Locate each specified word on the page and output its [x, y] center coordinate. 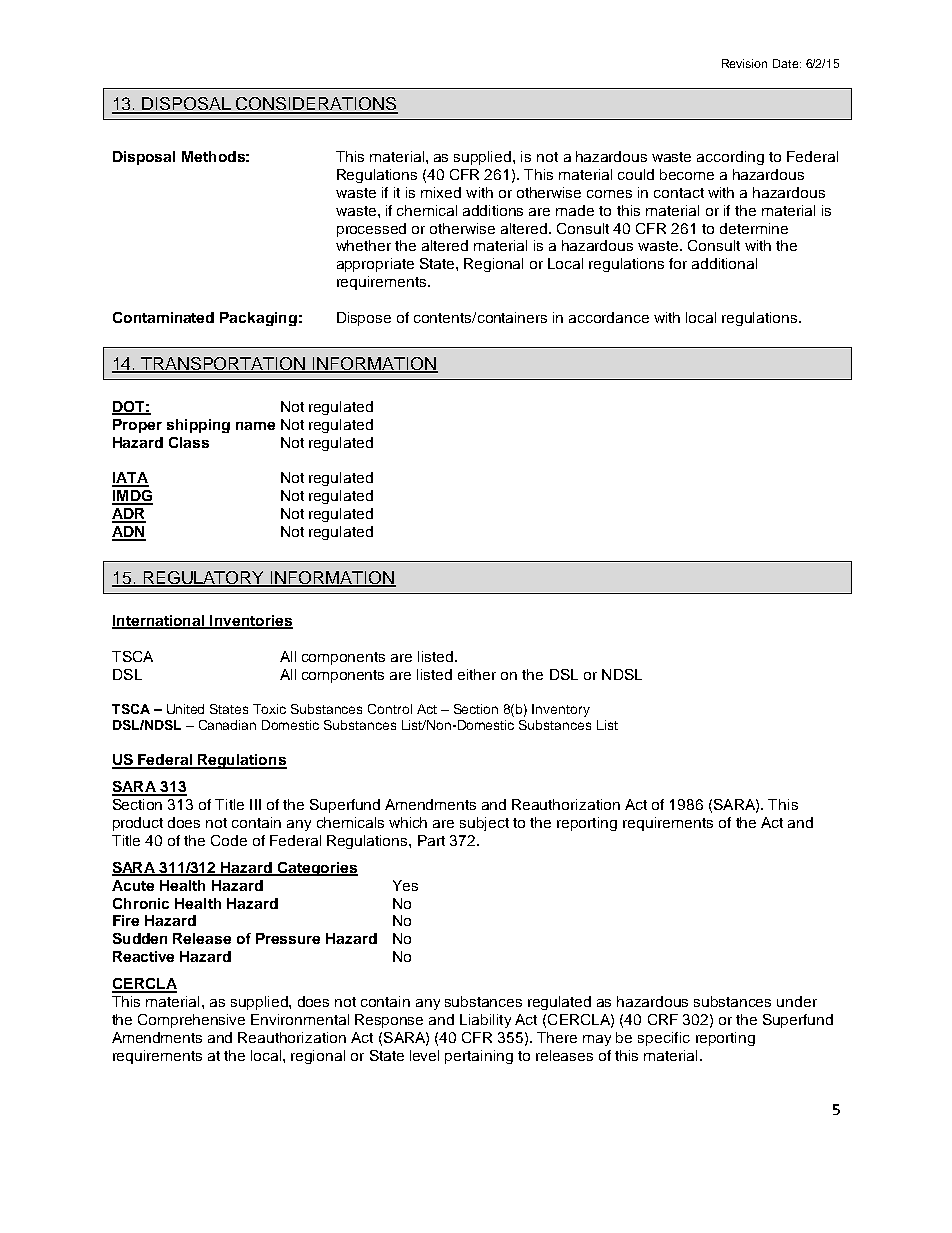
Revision [744, 63]
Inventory [561, 710]
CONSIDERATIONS [316, 105]
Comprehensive [191, 1021]
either [477, 674]
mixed [441, 192]
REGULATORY [204, 579]
